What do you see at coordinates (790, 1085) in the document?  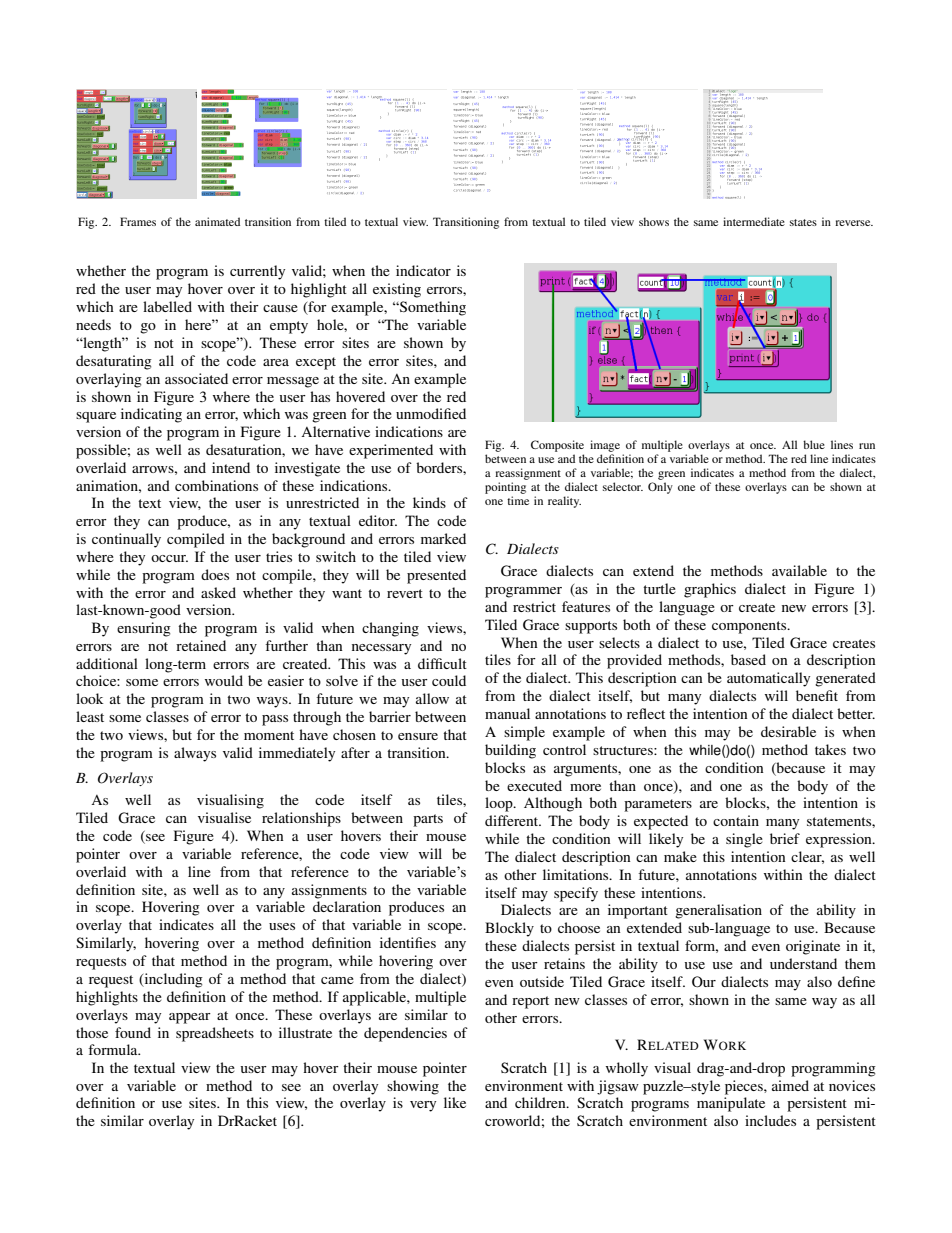 I see `aimed` at bounding box center [790, 1085].
